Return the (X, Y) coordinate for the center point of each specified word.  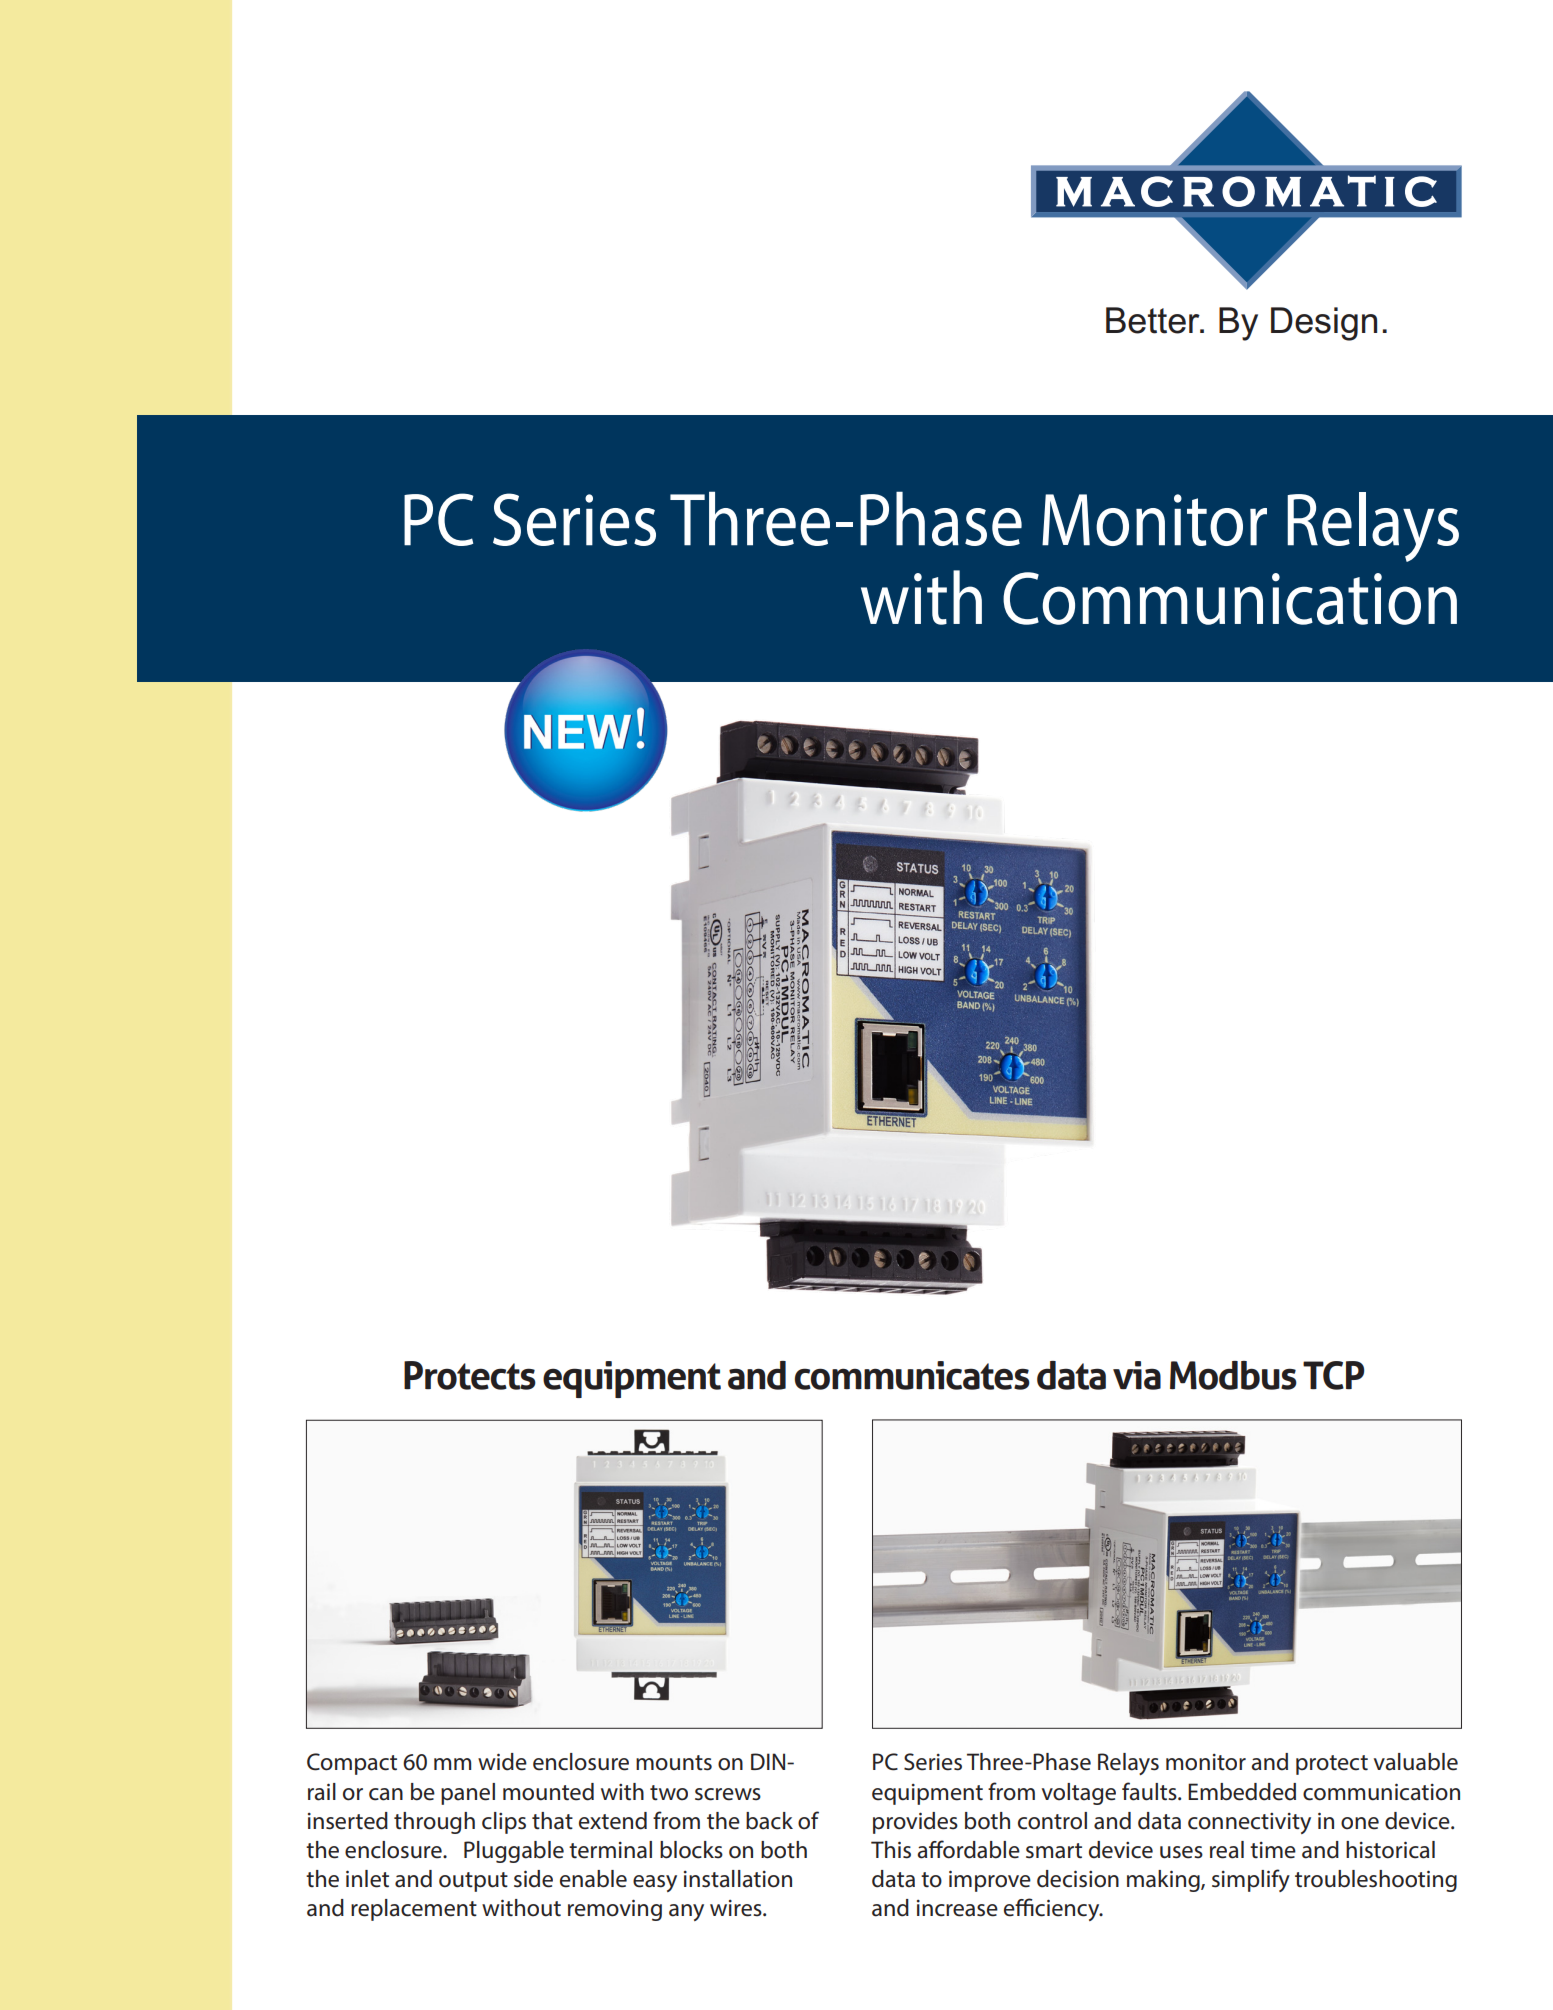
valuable (1416, 1762)
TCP (1333, 1375)
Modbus (1233, 1375)
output (473, 1882)
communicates (912, 1375)
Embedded (1242, 1792)
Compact (352, 1764)
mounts (674, 1763)
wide (502, 1762)
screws (728, 1794)
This (891, 1850)
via (1137, 1375)
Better (1154, 320)
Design (1324, 324)
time (1273, 1850)
